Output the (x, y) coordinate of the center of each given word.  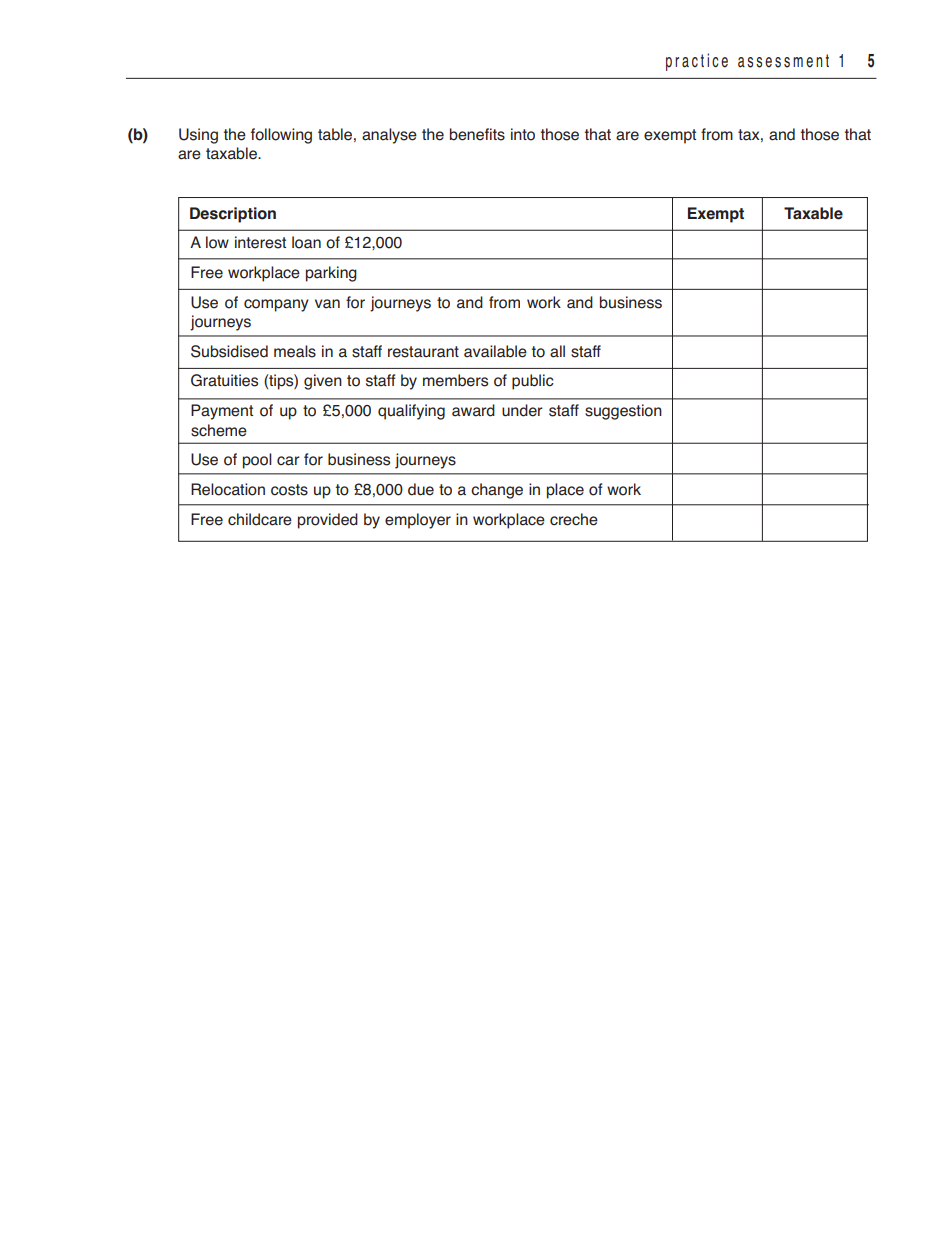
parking (331, 274)
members (455, 380)
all (557, 351)
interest (260, 242)
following (281, 136)
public (533, 382)
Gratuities (224, 380)
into (523, 134)
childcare (260, 519)
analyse (389, 136)
